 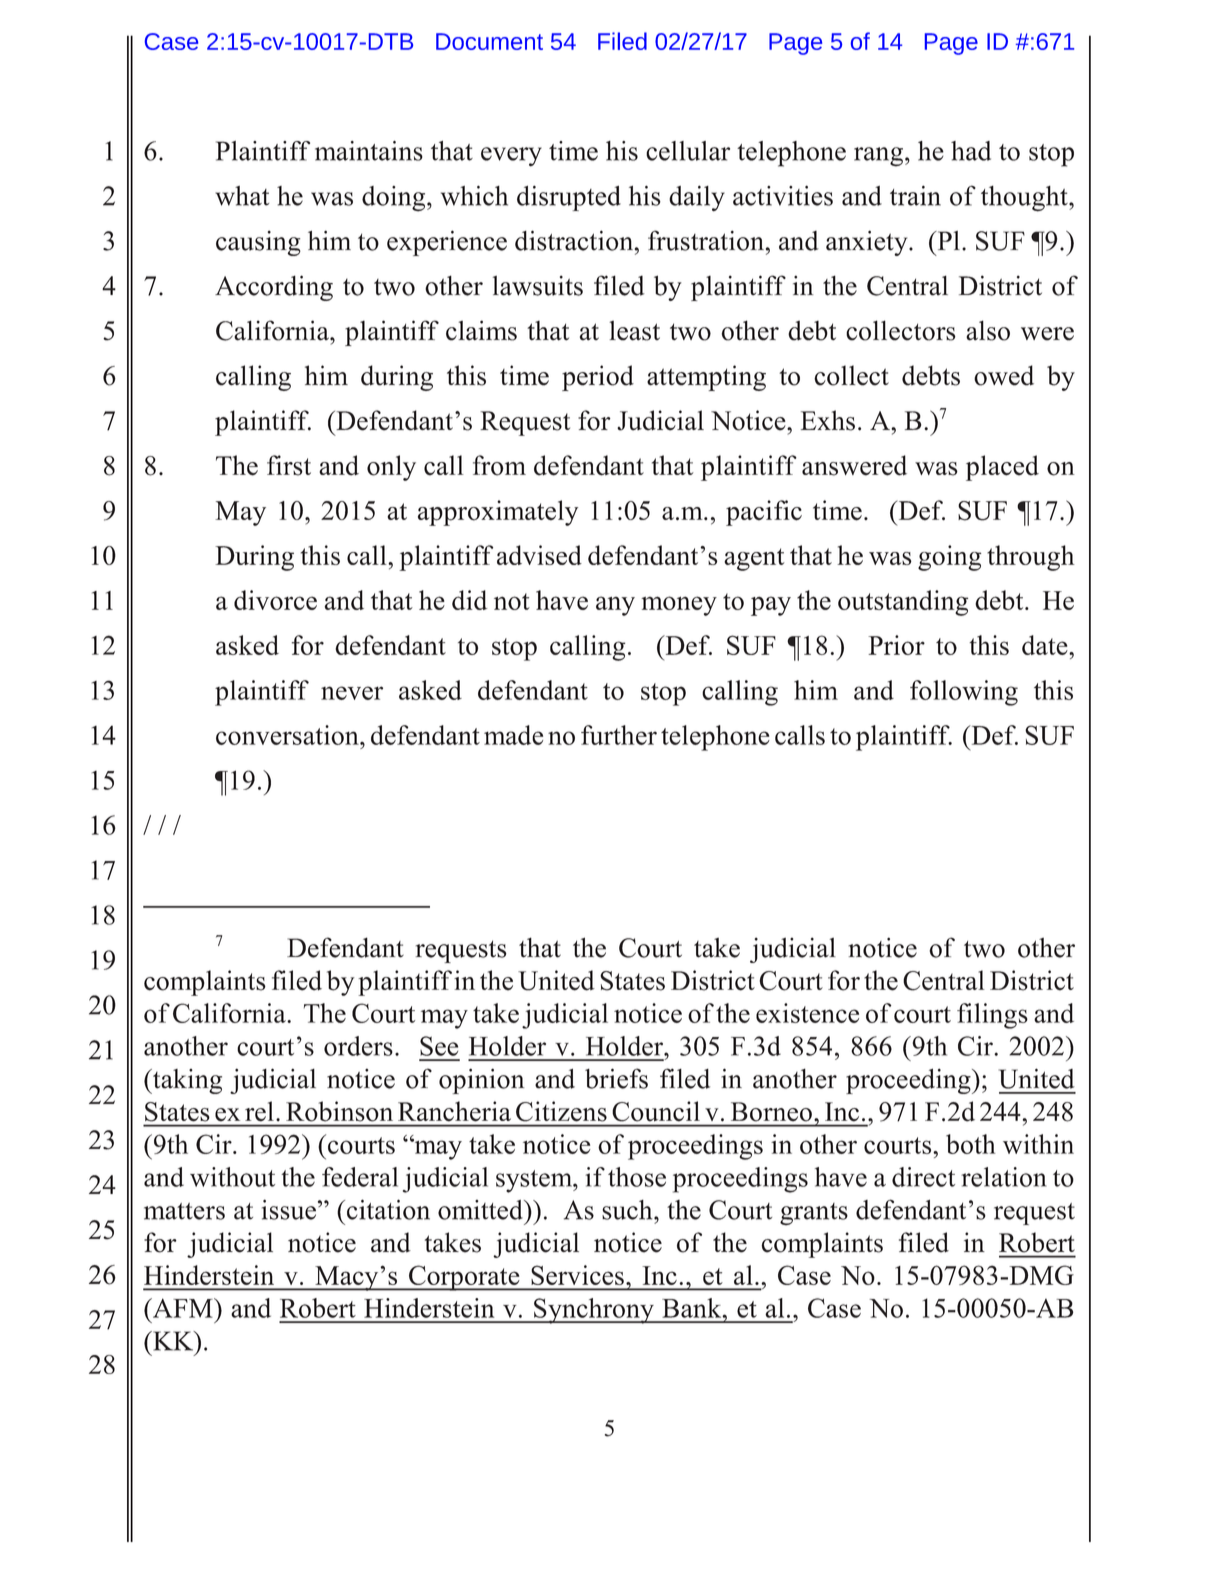 I want to click on maintains, so click(x=369, y=151).
